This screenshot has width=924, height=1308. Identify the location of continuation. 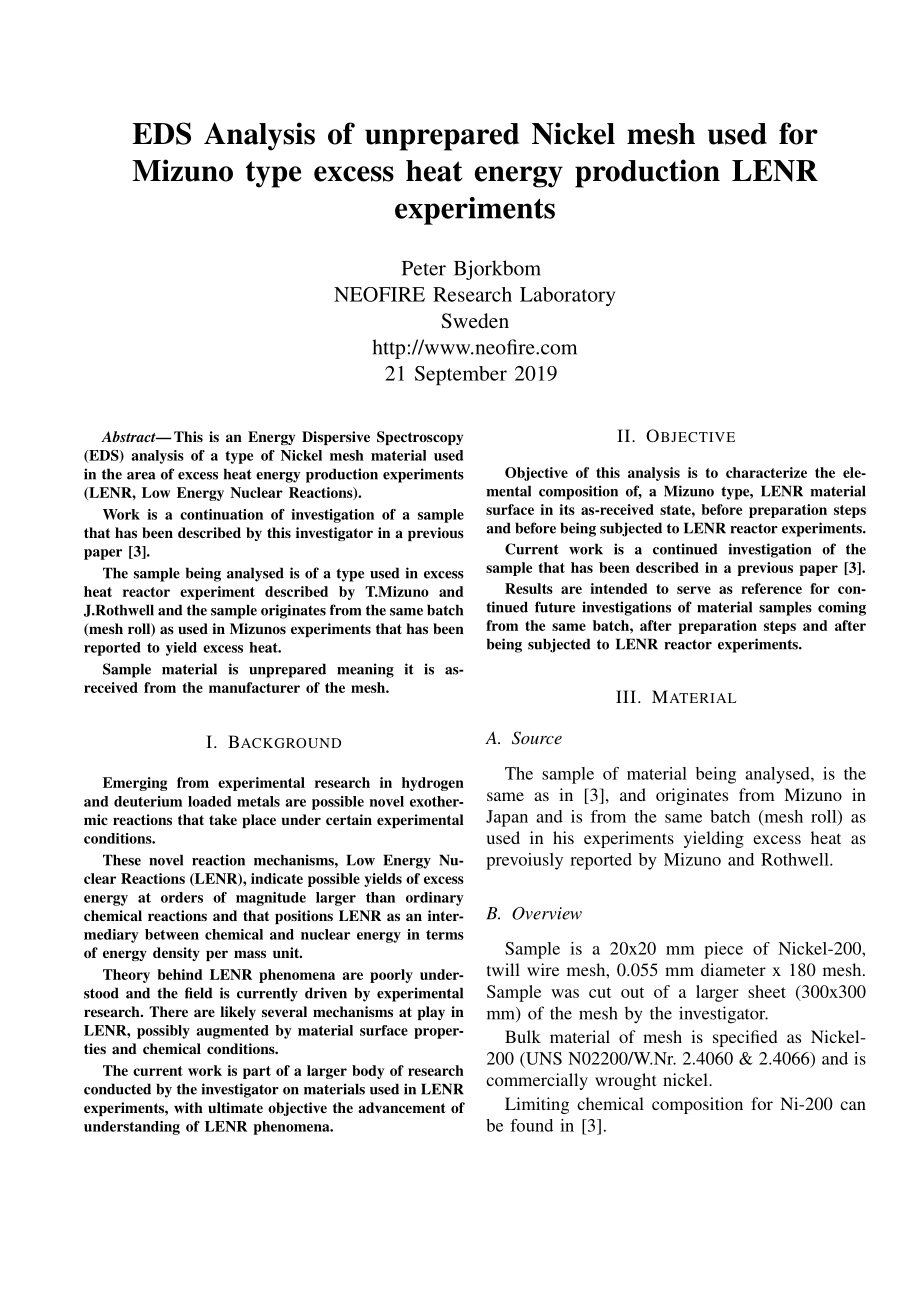
(221, 514).
